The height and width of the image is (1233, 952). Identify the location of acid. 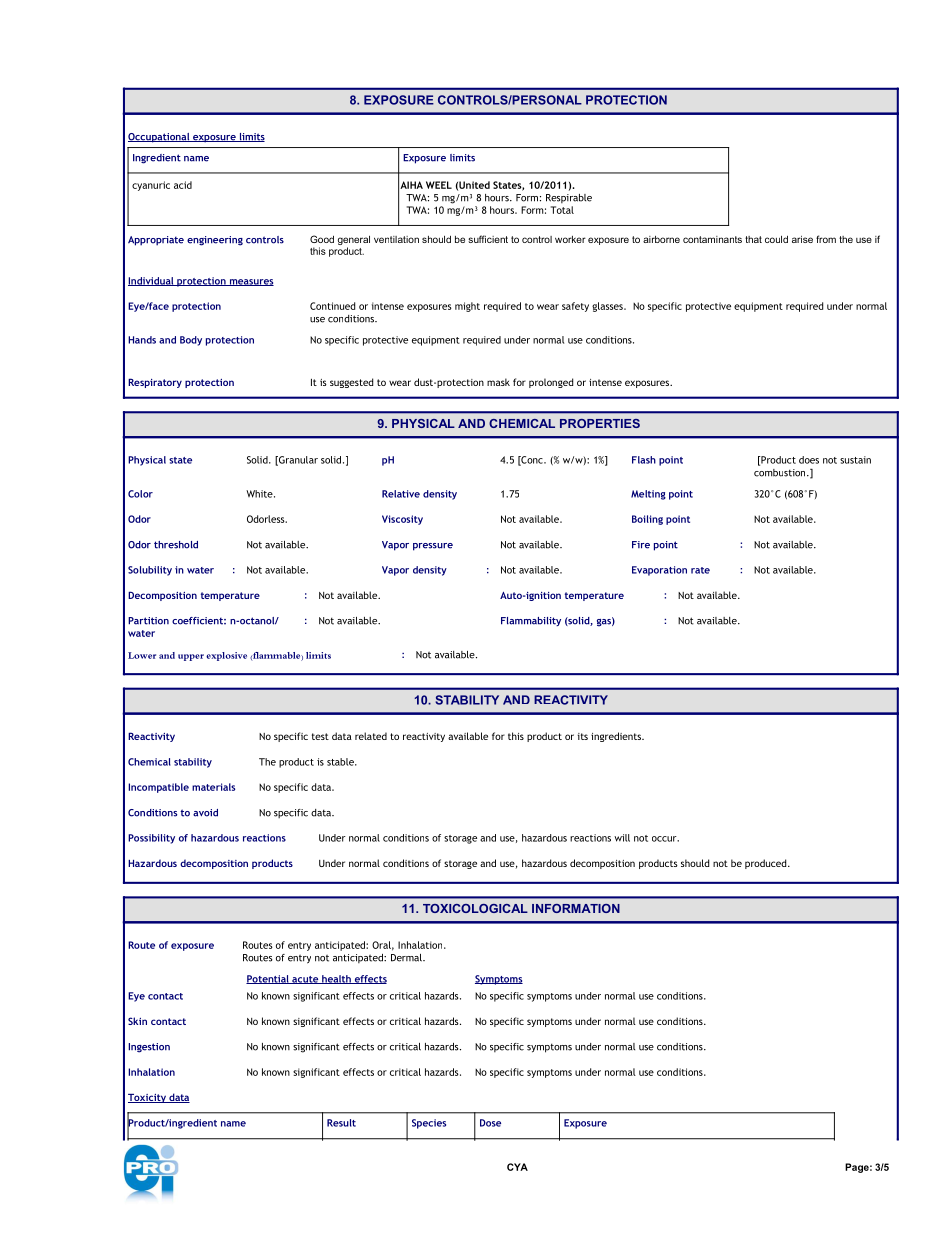
(183, 185).
